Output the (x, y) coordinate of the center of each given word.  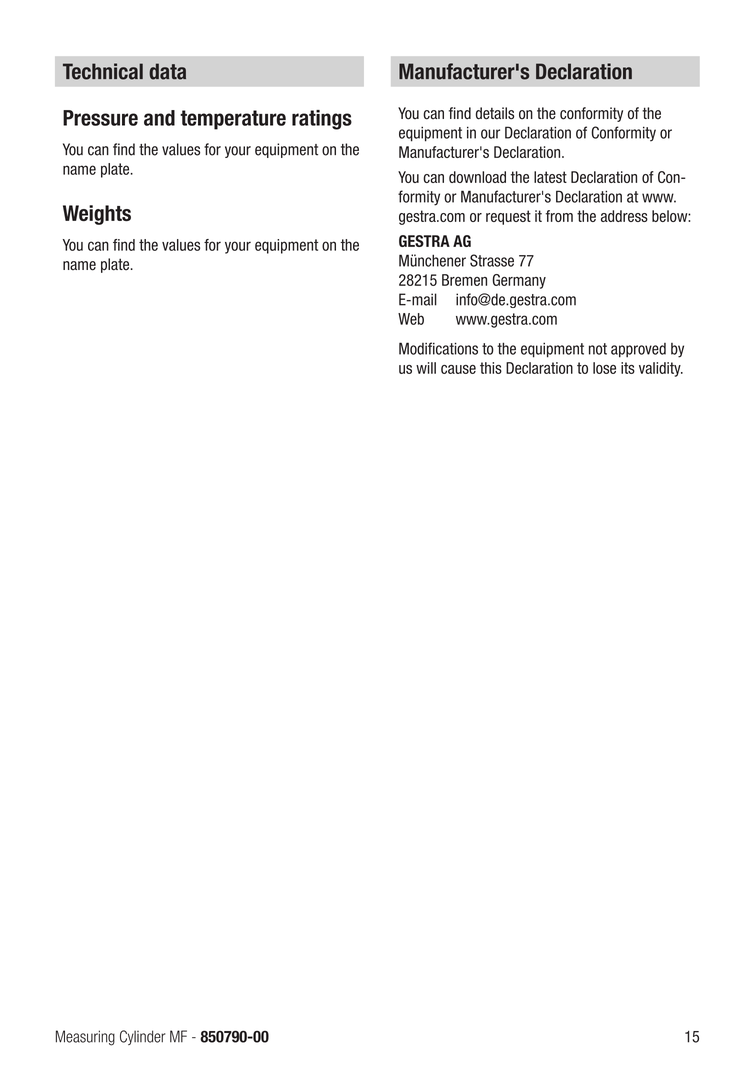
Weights (97, 215)
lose (604, 368)
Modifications (438, 348)
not (598, 349)
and (159, 118)
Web (411, 319)
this (491, 368)
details (495, 113)
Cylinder (142, 1037)
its (628, 368)
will (426, 368)
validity (661, 369)
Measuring (85, 1038)
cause (458, 369)
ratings (322, 120)
